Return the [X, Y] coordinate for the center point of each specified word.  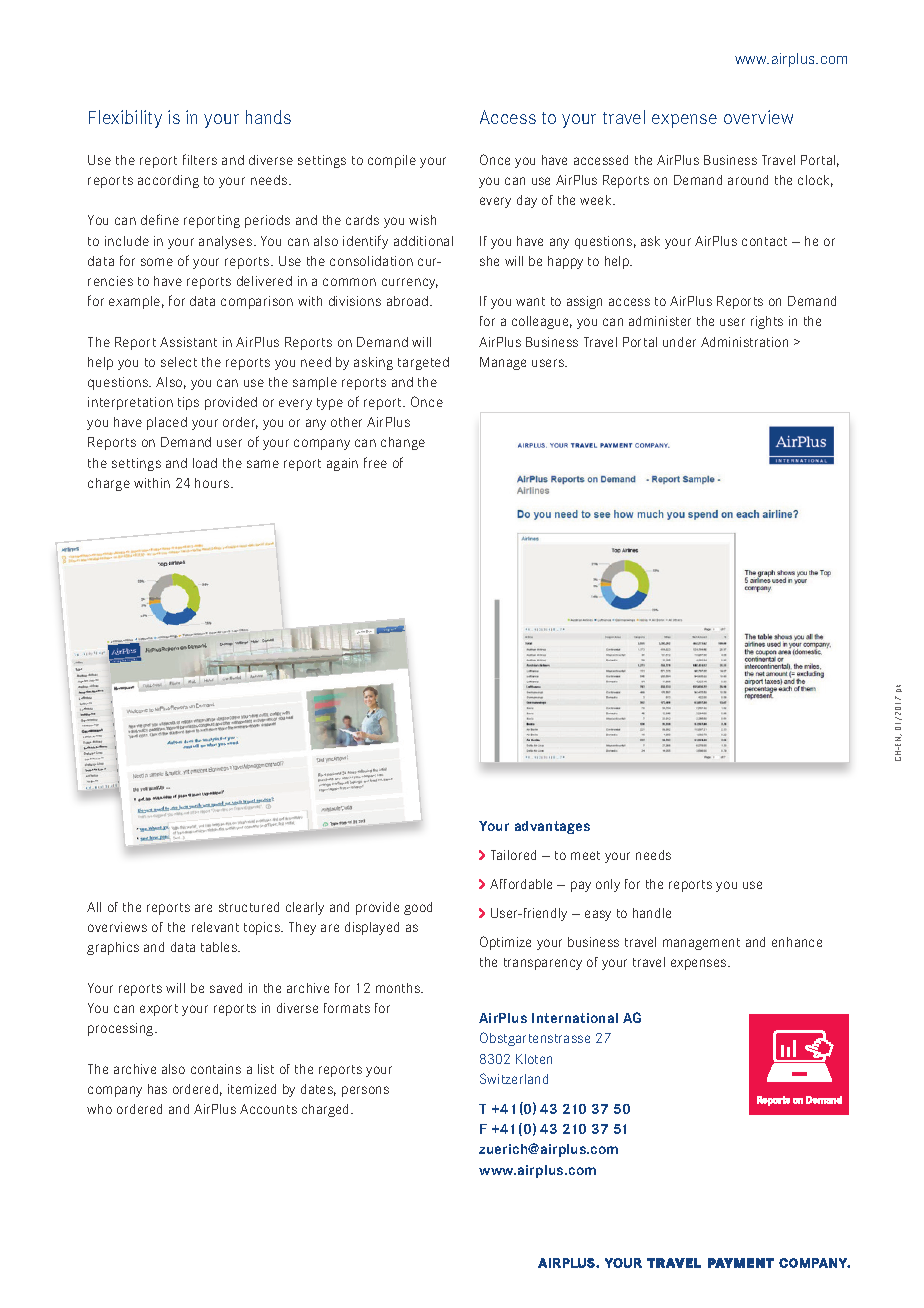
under [679, 342]
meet [585, 855]
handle [652, 913]
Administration [744, 342]
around [748, 180]
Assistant [188, 342]
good [418, 908]
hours [213, 483]
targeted [423, 363]
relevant [215, 927]
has [157, 1089]
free [375, 462]
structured [249, 907]
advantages [552, 827]
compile [392, 161]
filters [200, 159]
